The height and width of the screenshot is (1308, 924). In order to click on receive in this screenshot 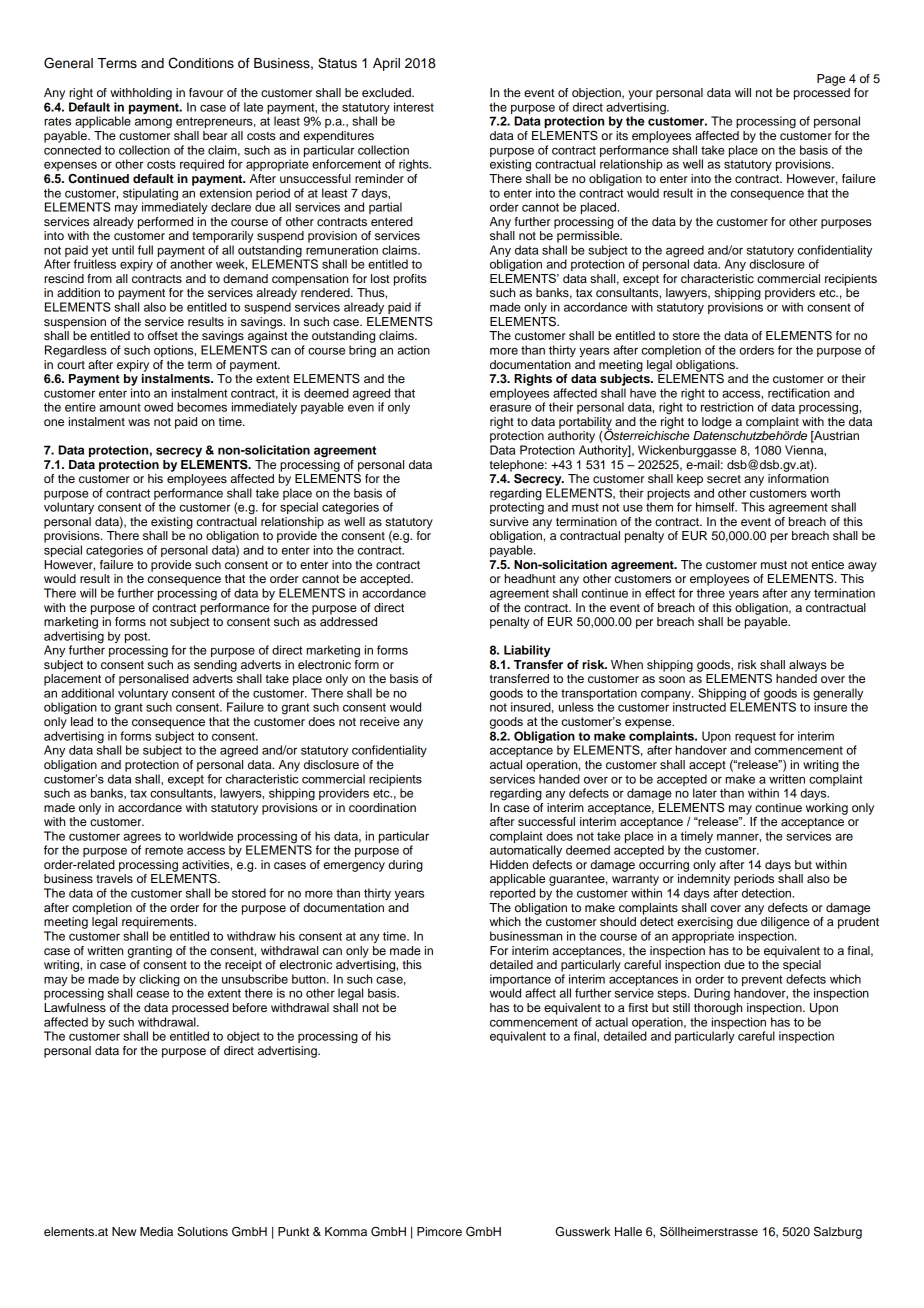, I will do `click(380, 721)`.
